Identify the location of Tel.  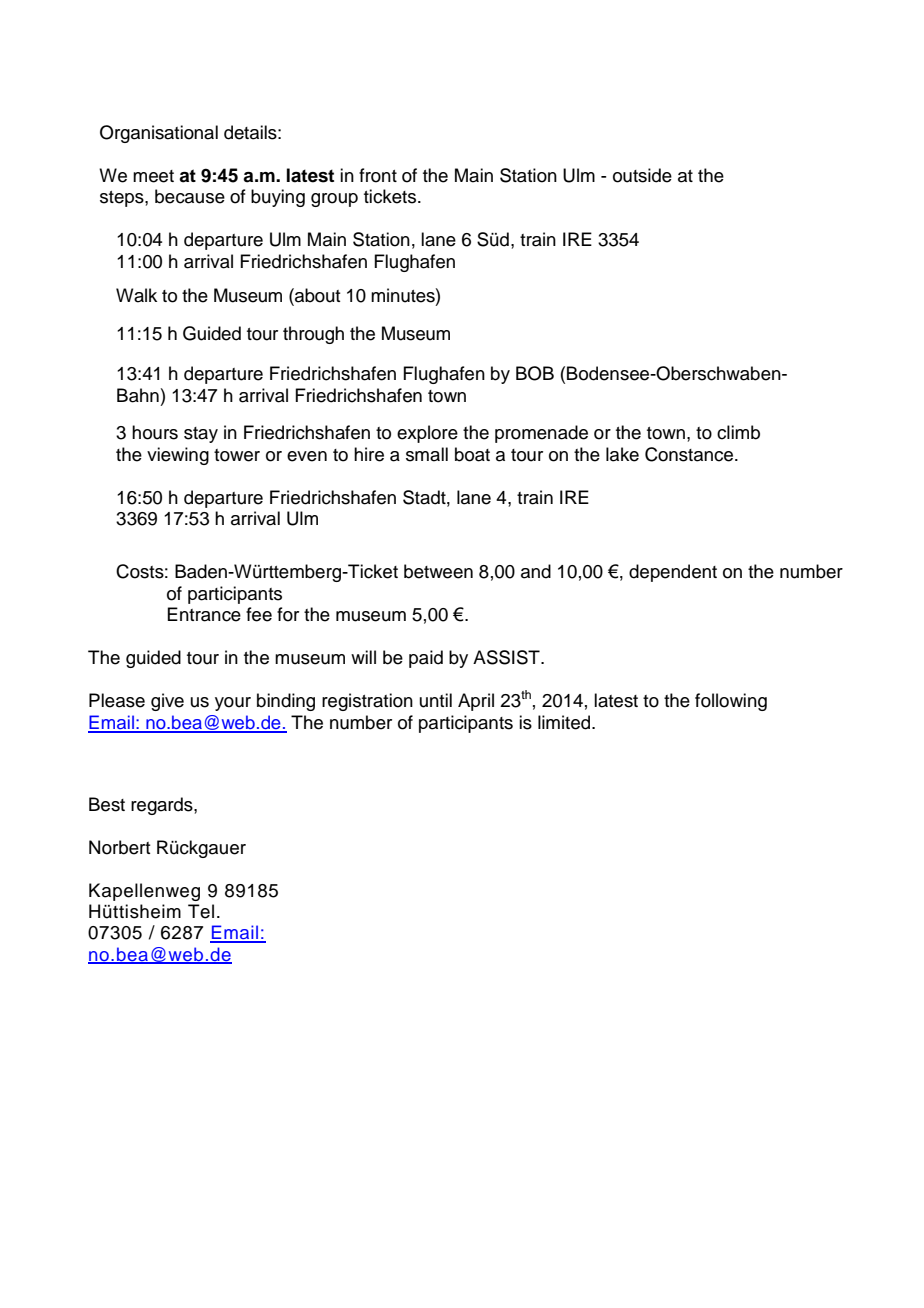
(201, 911).
